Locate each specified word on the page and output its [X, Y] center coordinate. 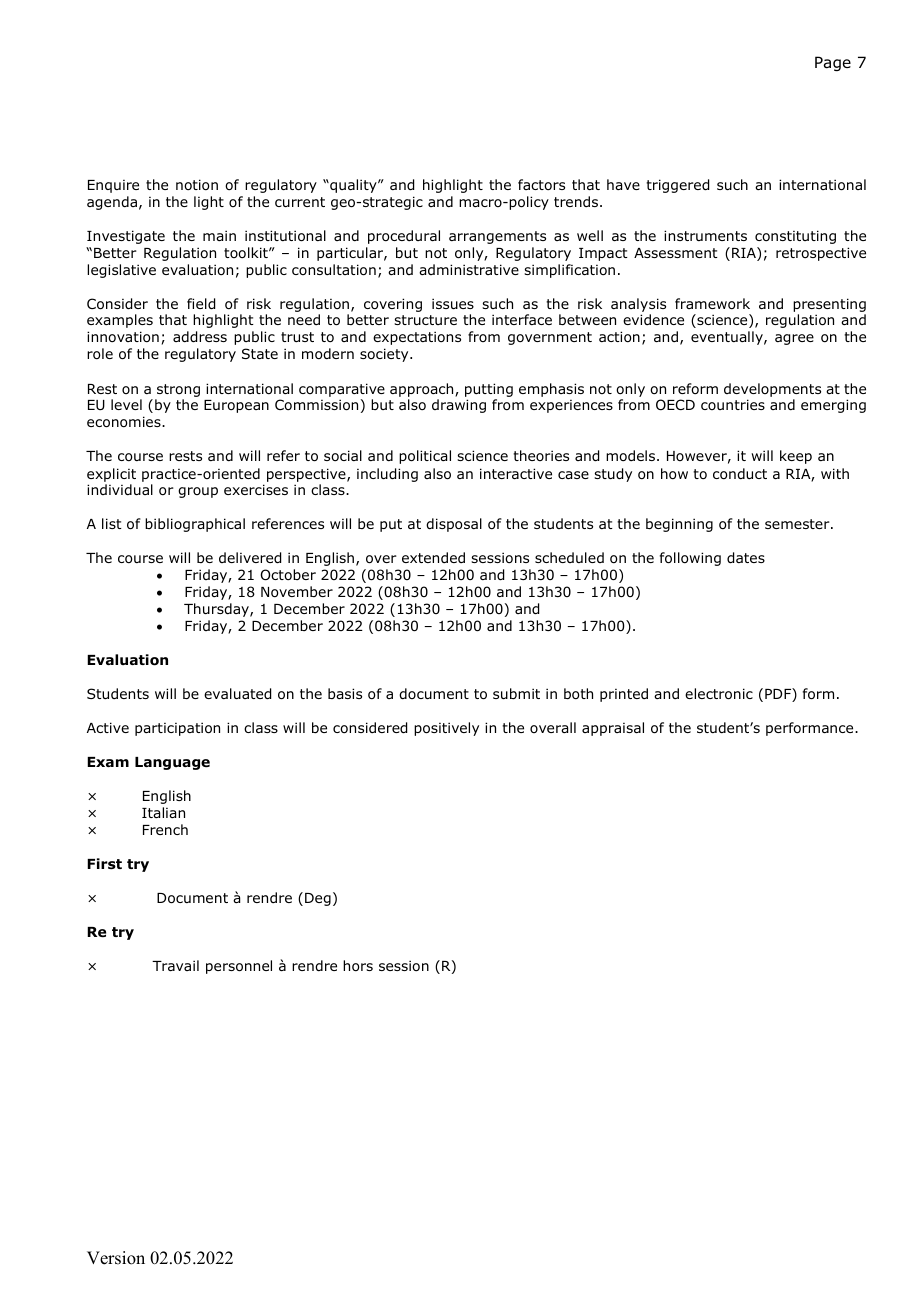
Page [833, 63]
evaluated [237, 694]
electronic [719, 694]
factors [541, 184]
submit [516, 693]
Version [116, 1258]
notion [197, 185]
